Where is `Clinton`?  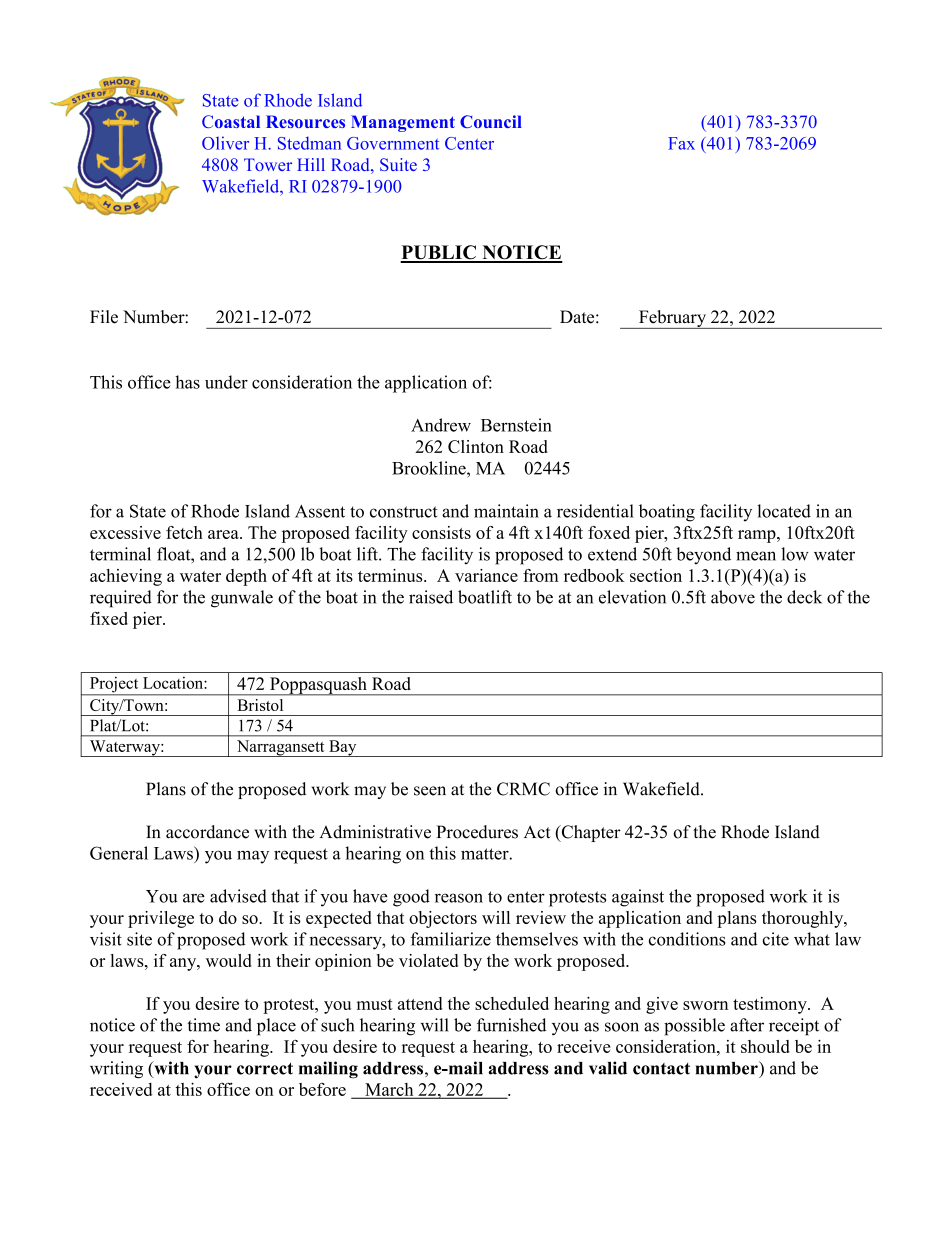
Clinton is located at coordinates (476, 446).
